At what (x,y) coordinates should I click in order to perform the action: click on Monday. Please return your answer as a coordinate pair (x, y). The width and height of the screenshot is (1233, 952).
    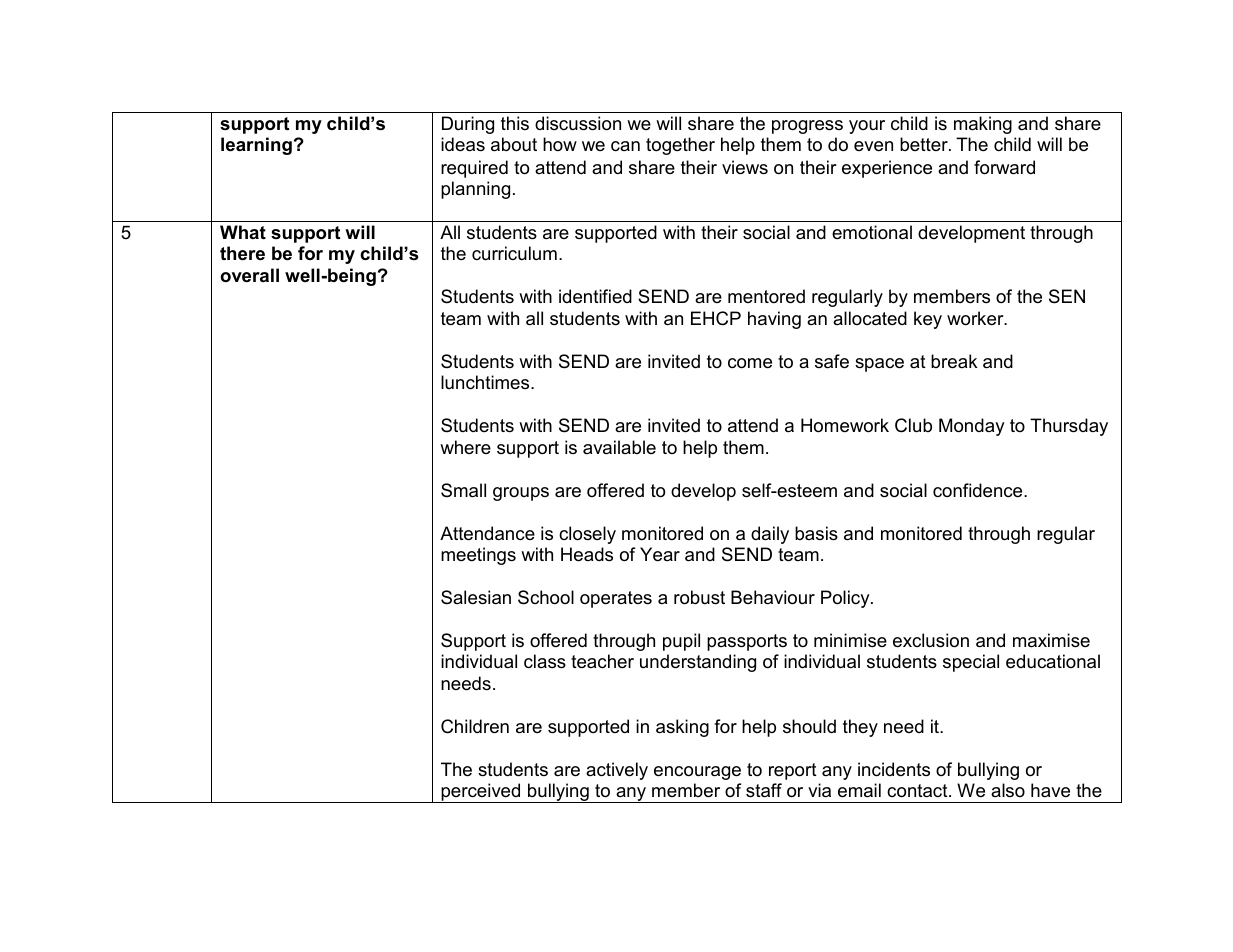
    Looking at the image, I should click on (972, 427).
